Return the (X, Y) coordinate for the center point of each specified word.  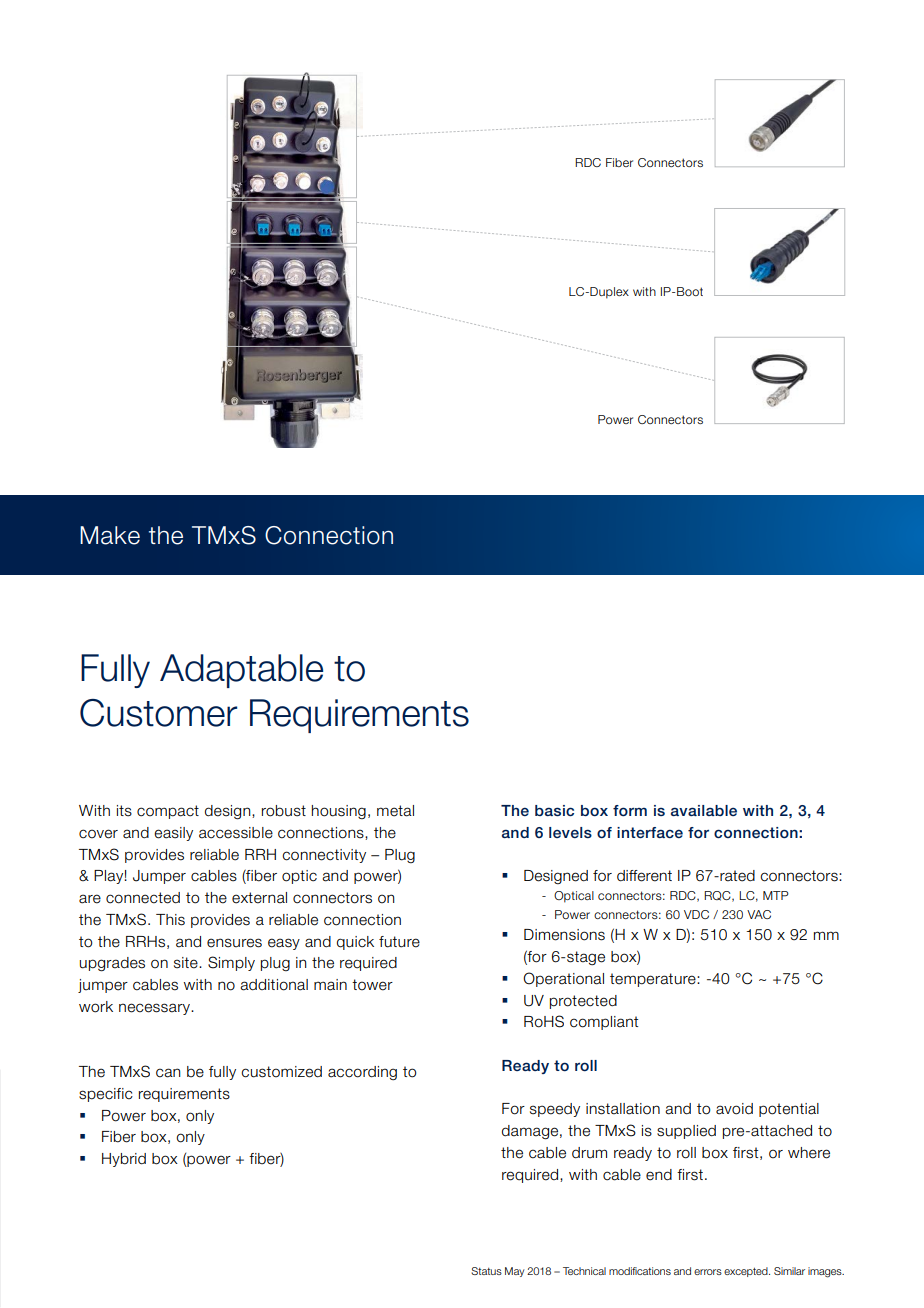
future (399, 942)
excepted (747, 1272)
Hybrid (124, 1160)
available (704, 810)
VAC (759, 914)
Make (110, 535)
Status (486, 1271)
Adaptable (241, 671)
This (170, 920)
